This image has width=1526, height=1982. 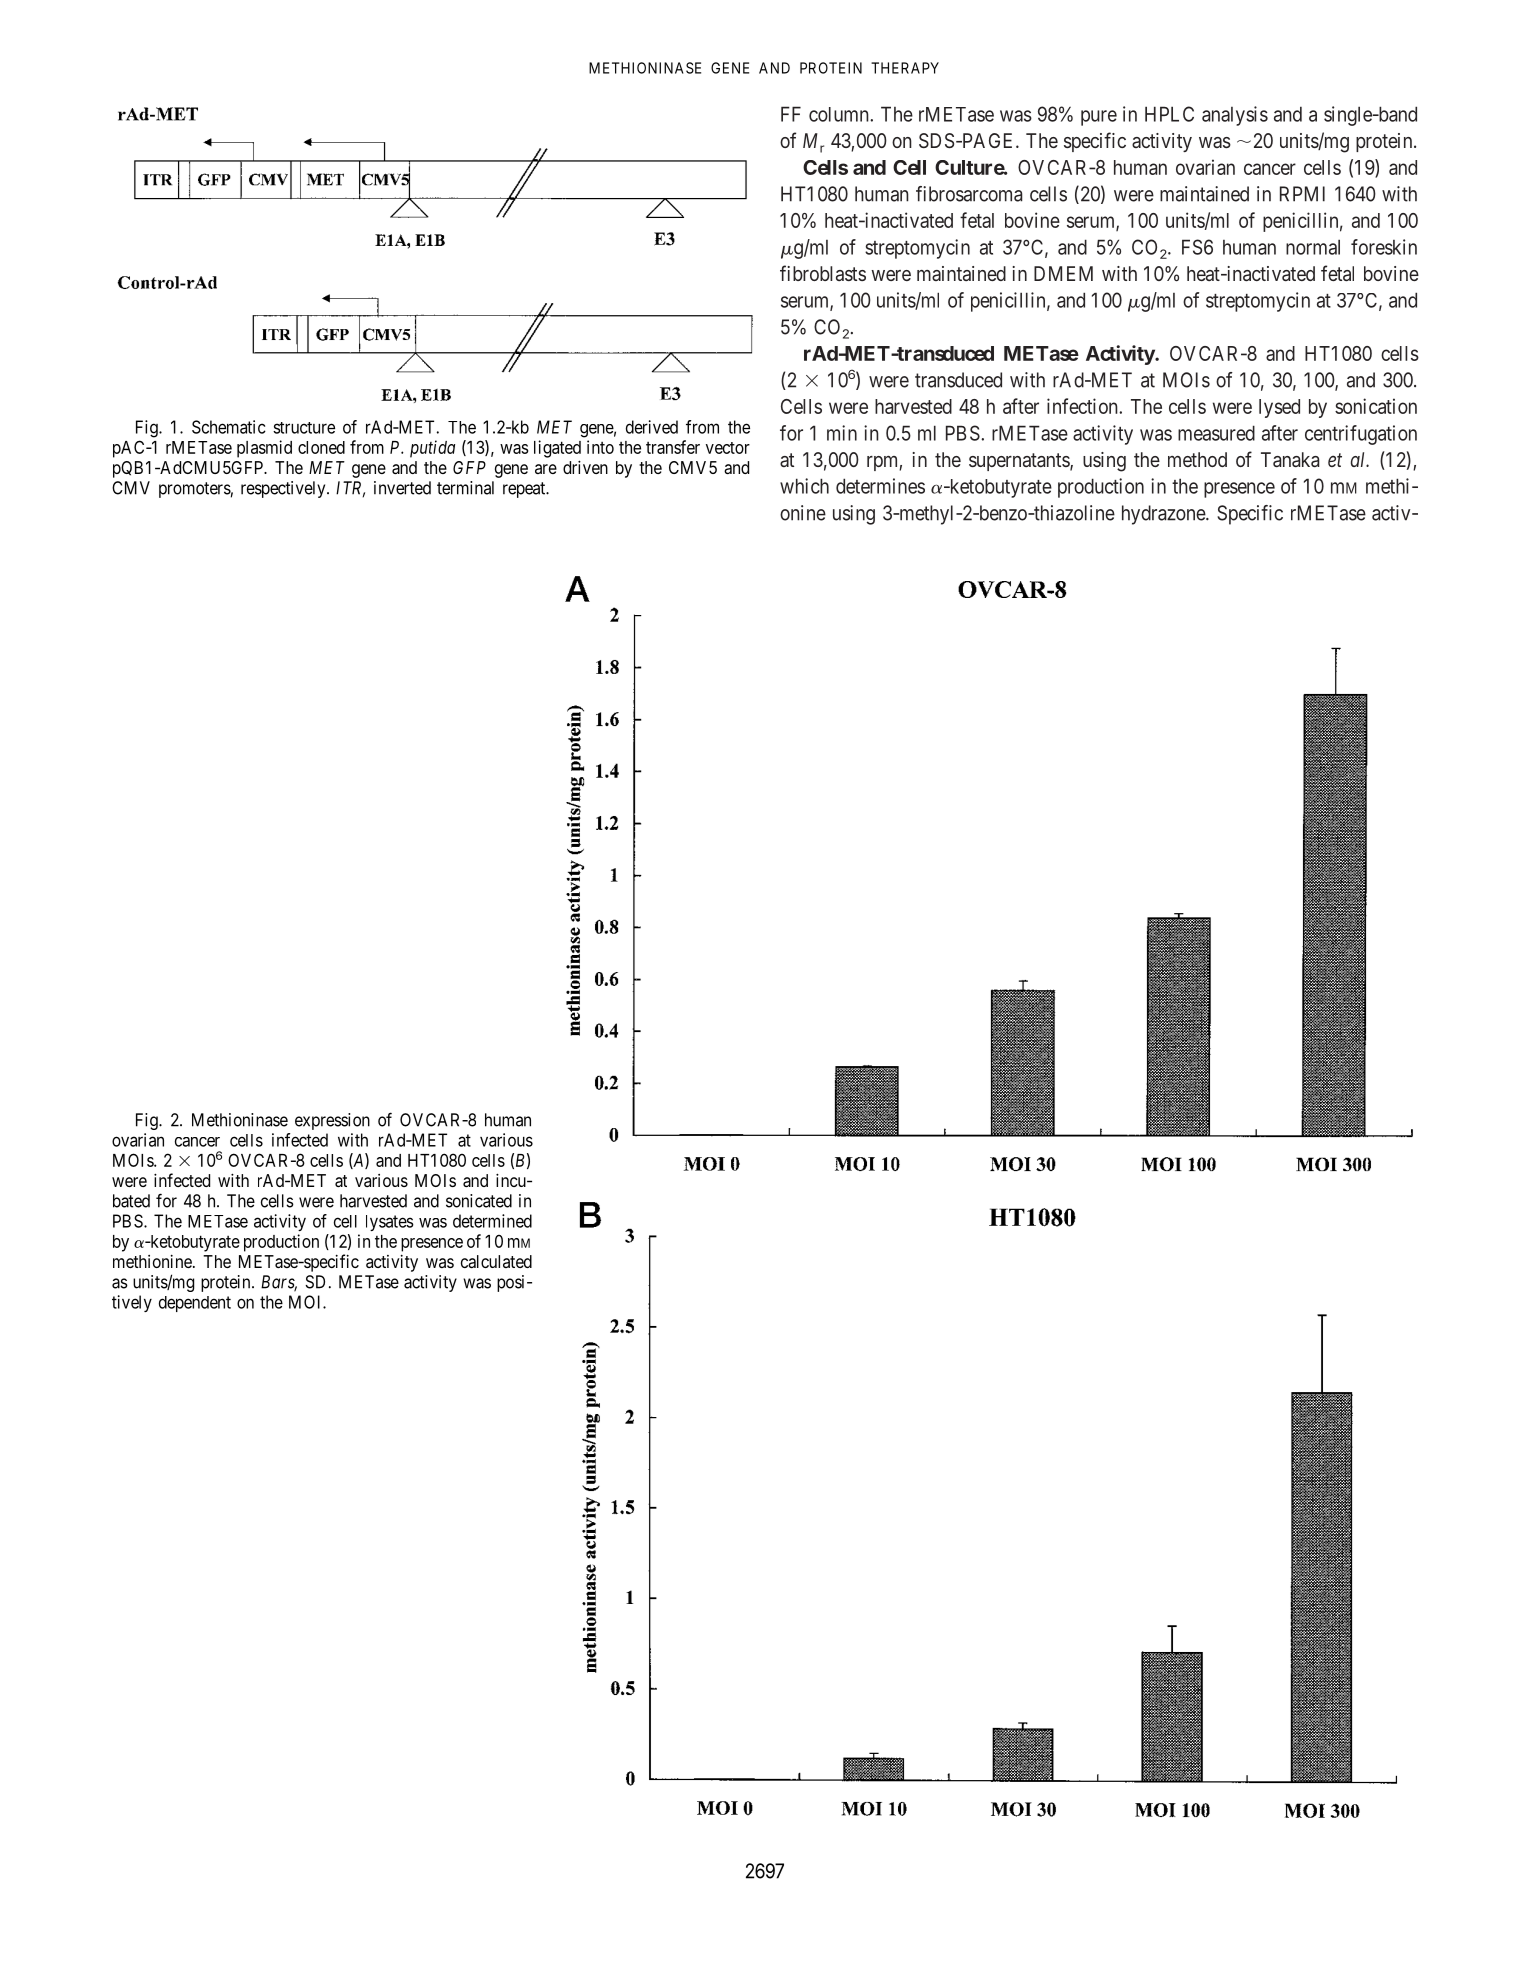 What do you see at coordinates (492, 1221) in the image?
I see `determined` at bounding box center [492, 1221].
